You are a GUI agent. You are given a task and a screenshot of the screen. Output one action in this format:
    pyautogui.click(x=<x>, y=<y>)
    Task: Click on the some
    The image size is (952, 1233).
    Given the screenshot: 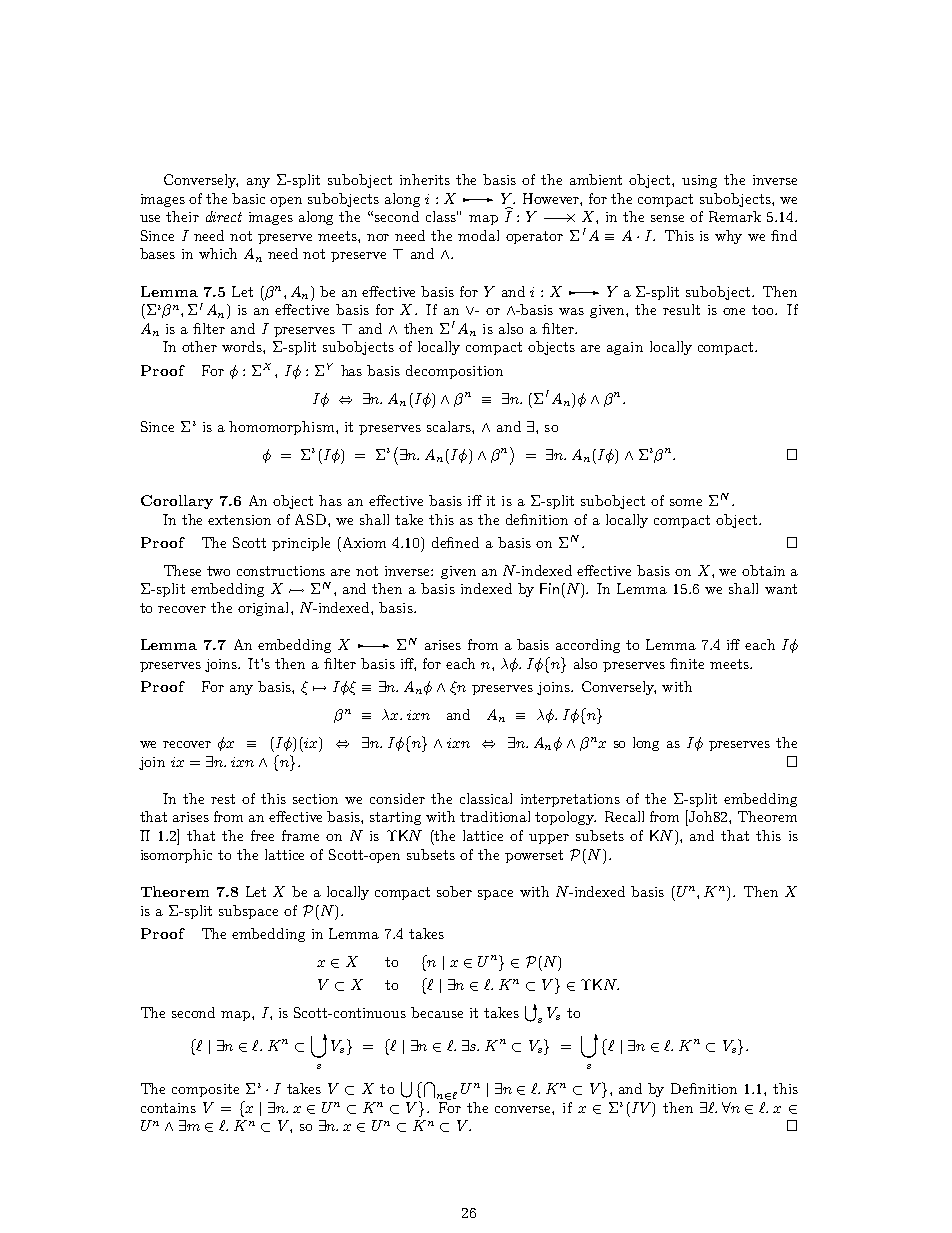 What is the action you would take?
    pyautogui.click(x=686, y=502)
